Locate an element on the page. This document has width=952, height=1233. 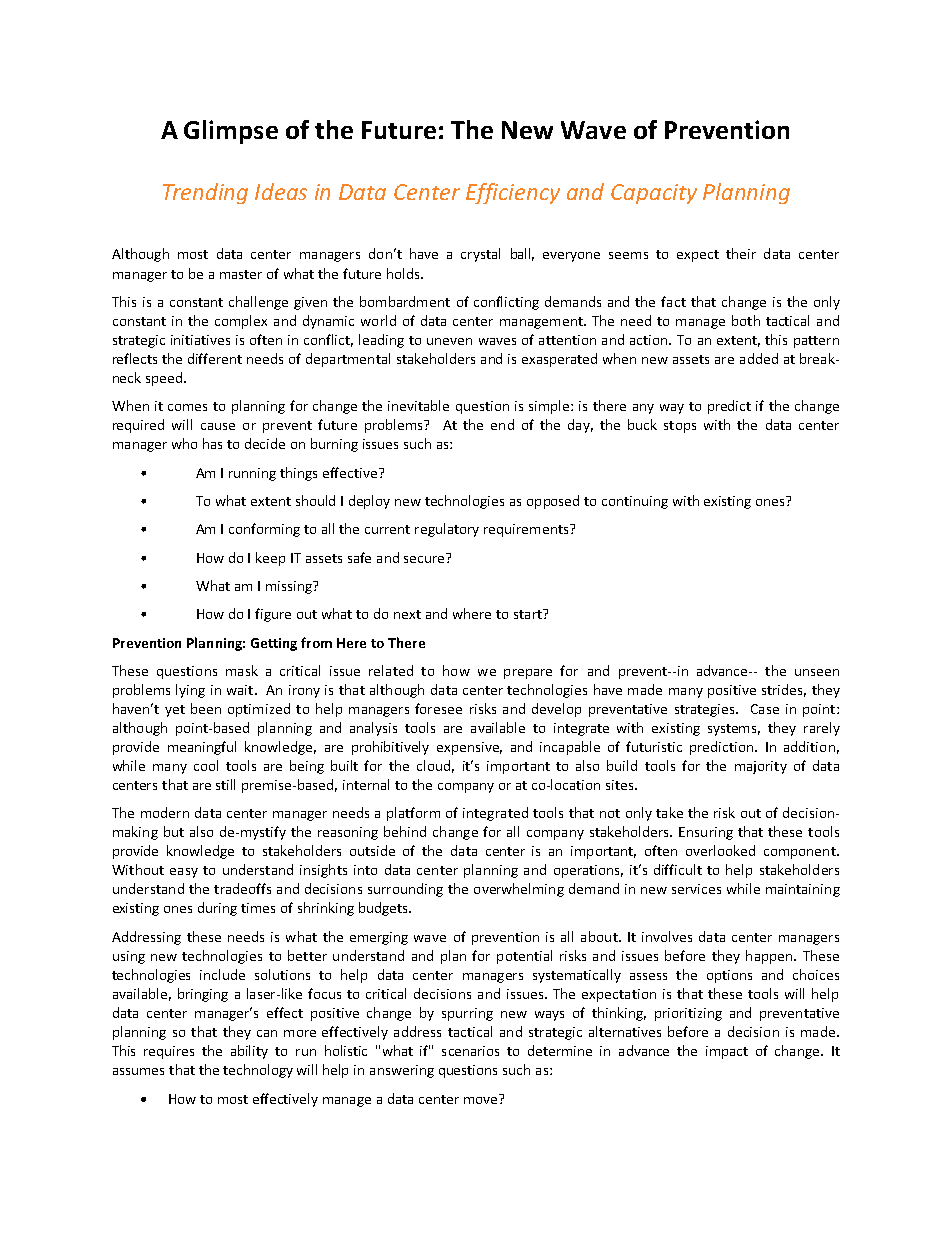
Glimpse is located at coordinates (231, 132).
